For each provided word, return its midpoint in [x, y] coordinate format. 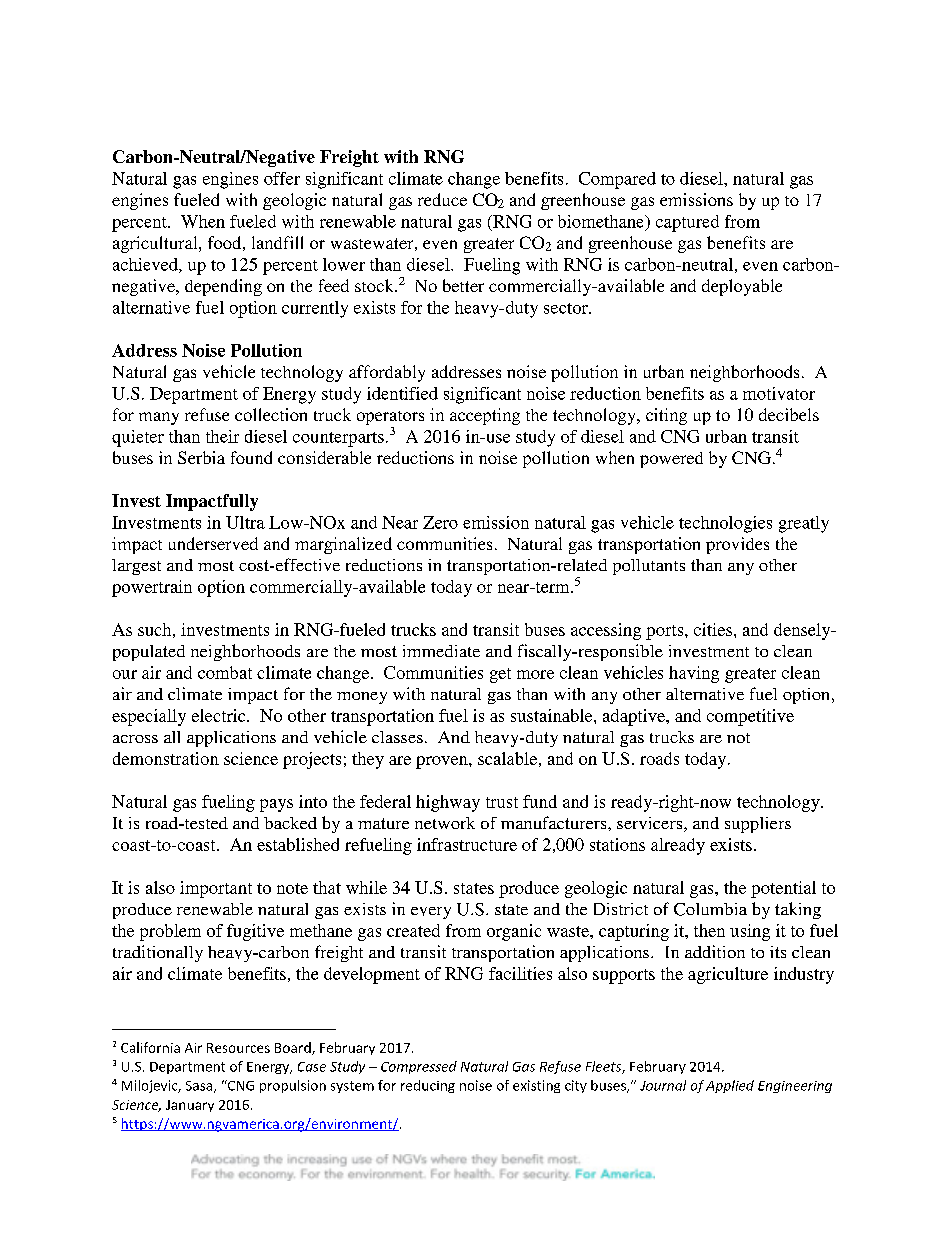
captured [687, 223]
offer [282, 178]
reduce [442, 199]
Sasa [199, 1086]
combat [225, 672]
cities [713, 629]
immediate [441, 651]
